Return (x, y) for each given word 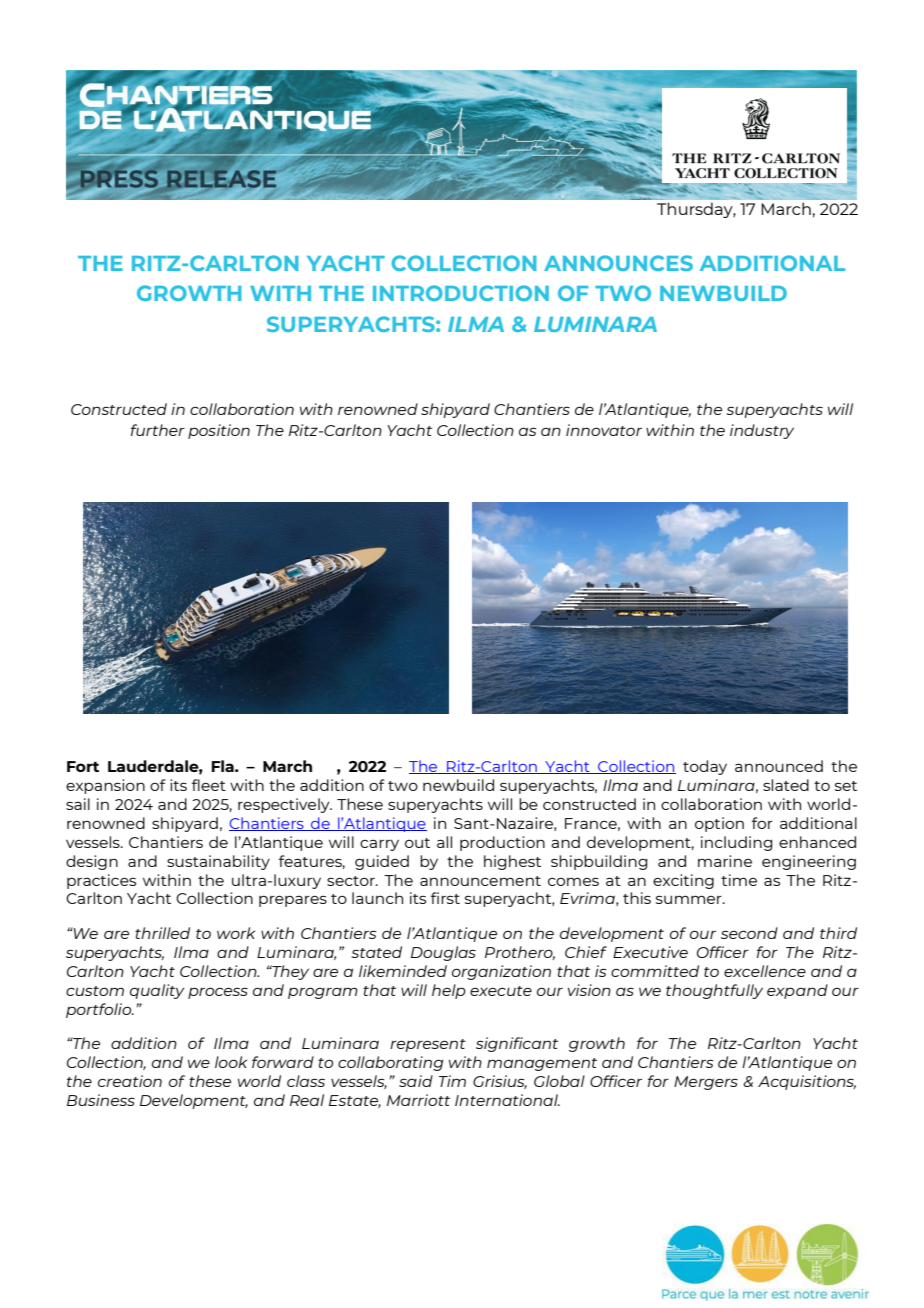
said (416, 1081)
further (158, 430)
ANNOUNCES (618, 263)
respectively (285, 805)
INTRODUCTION (461, 293)
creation (130, 1081)
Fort (83, 766)
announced (779, 766)
